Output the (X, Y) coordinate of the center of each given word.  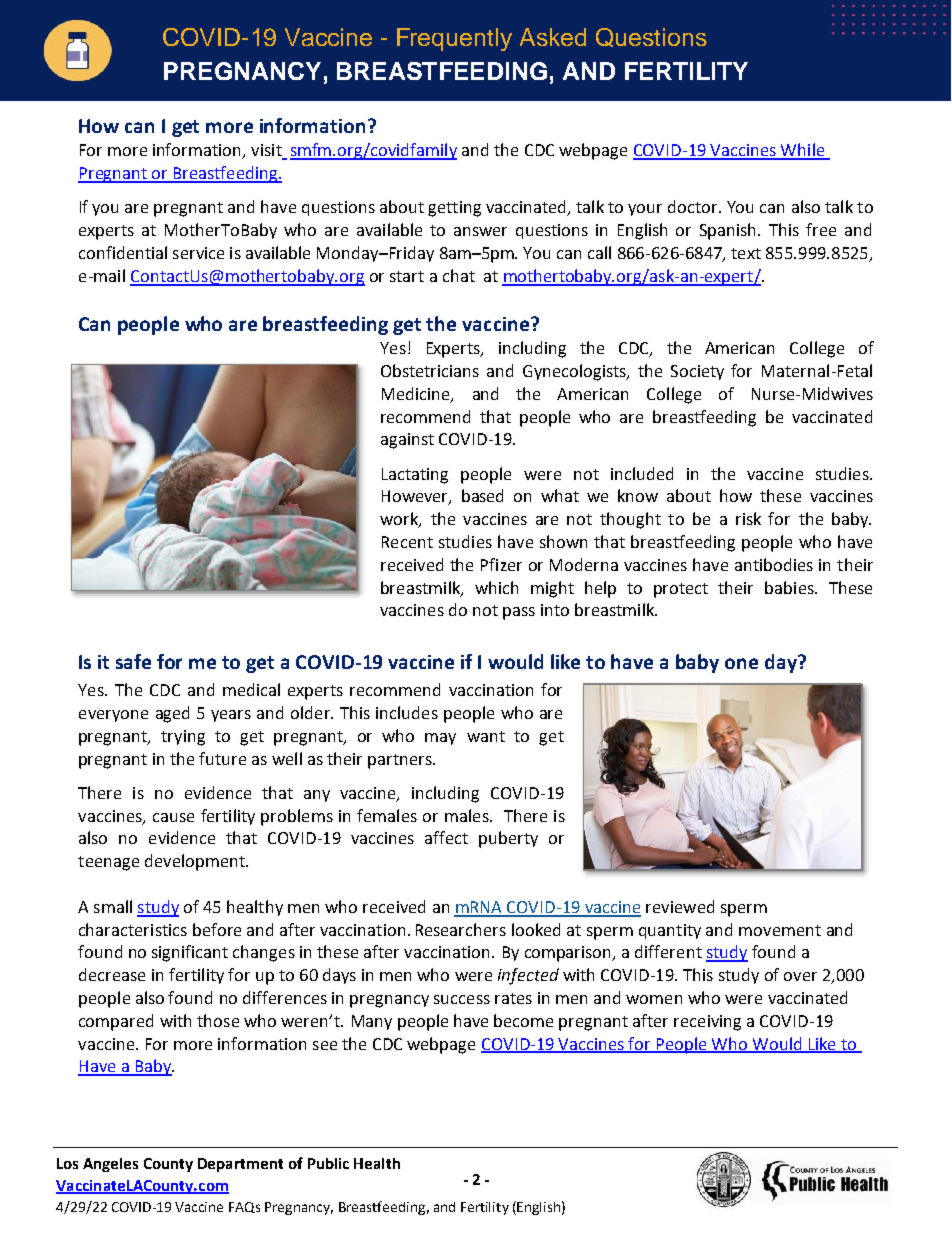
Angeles (110, 1165)
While (803, 151)
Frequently (454, 39)
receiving (707, 1023)
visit (267, 151)
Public (328, 1163)
